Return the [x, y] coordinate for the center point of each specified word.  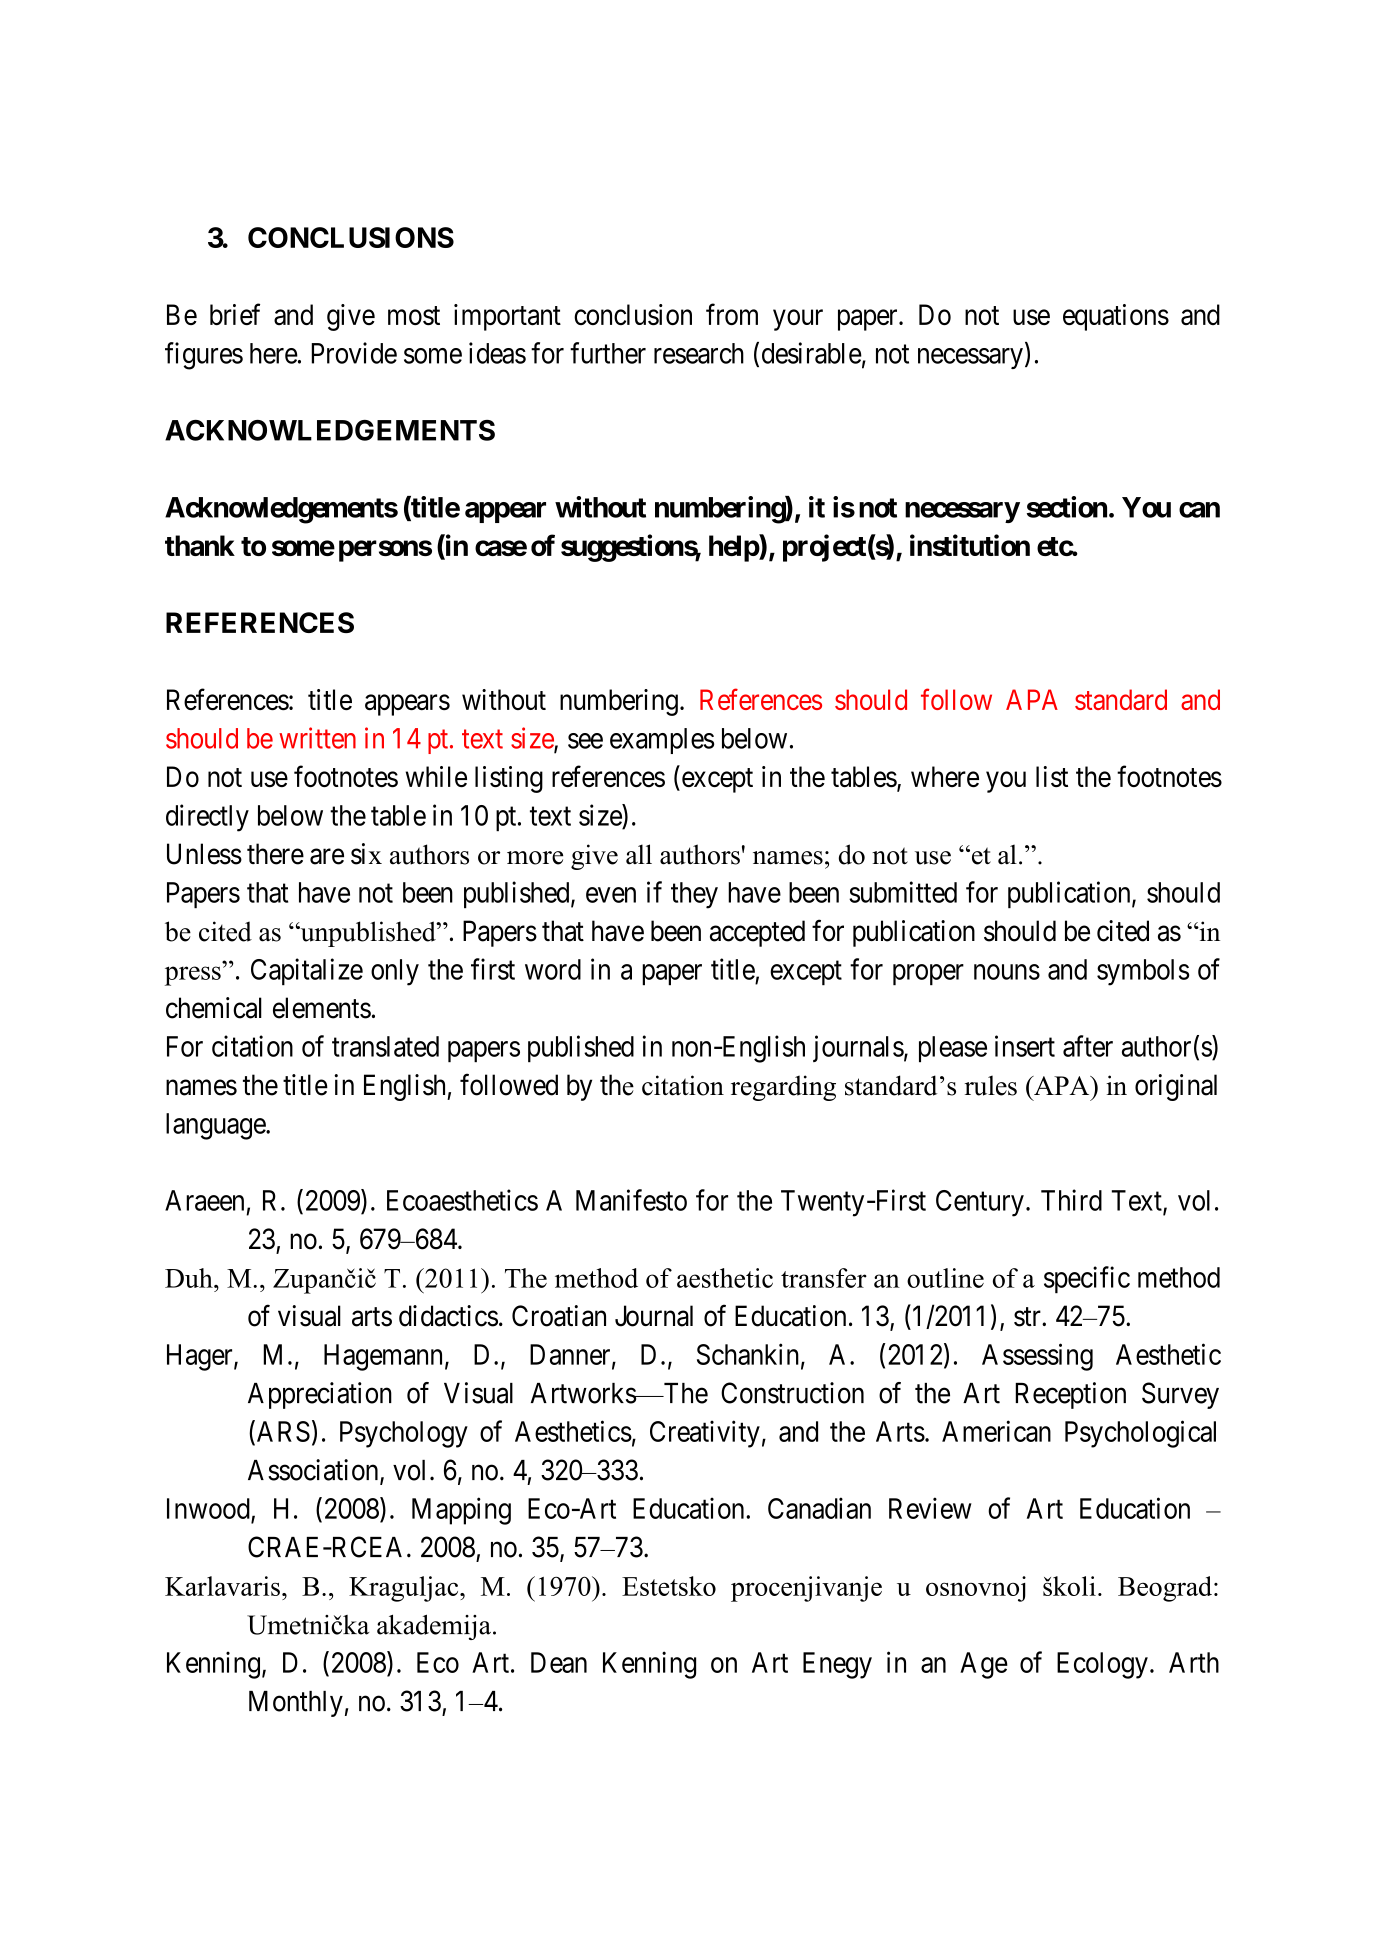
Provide [354, 353]
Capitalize [307, 972]
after [1088, 1046]
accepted [757, 933]
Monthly [296, 1704]
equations [1116, 317]
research [699, 353]
